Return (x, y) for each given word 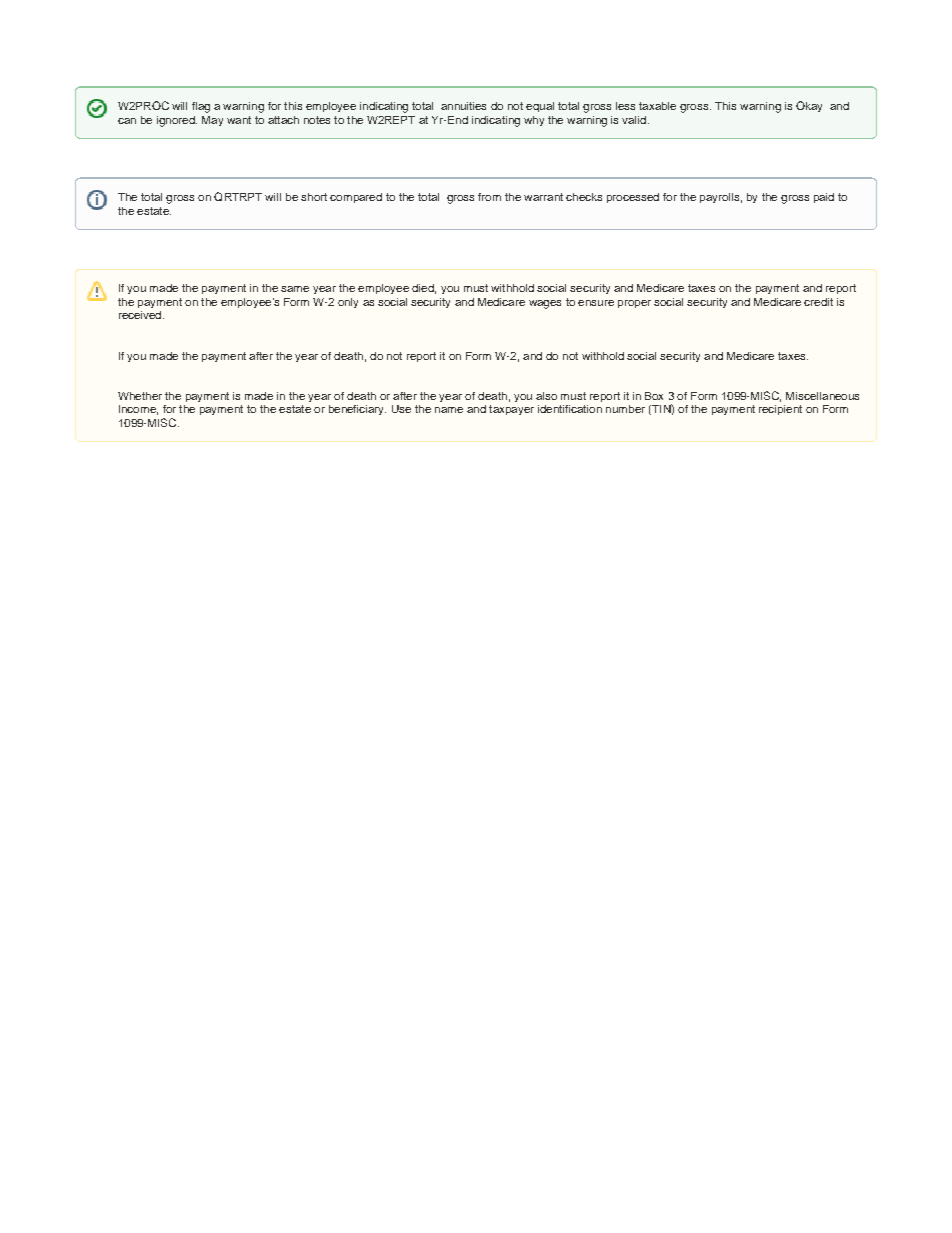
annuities (463, 106)
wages (545, 304)
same (295, 289)
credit (818, 302)
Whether (140, 396)
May (212, 121)
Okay (809, 106)
